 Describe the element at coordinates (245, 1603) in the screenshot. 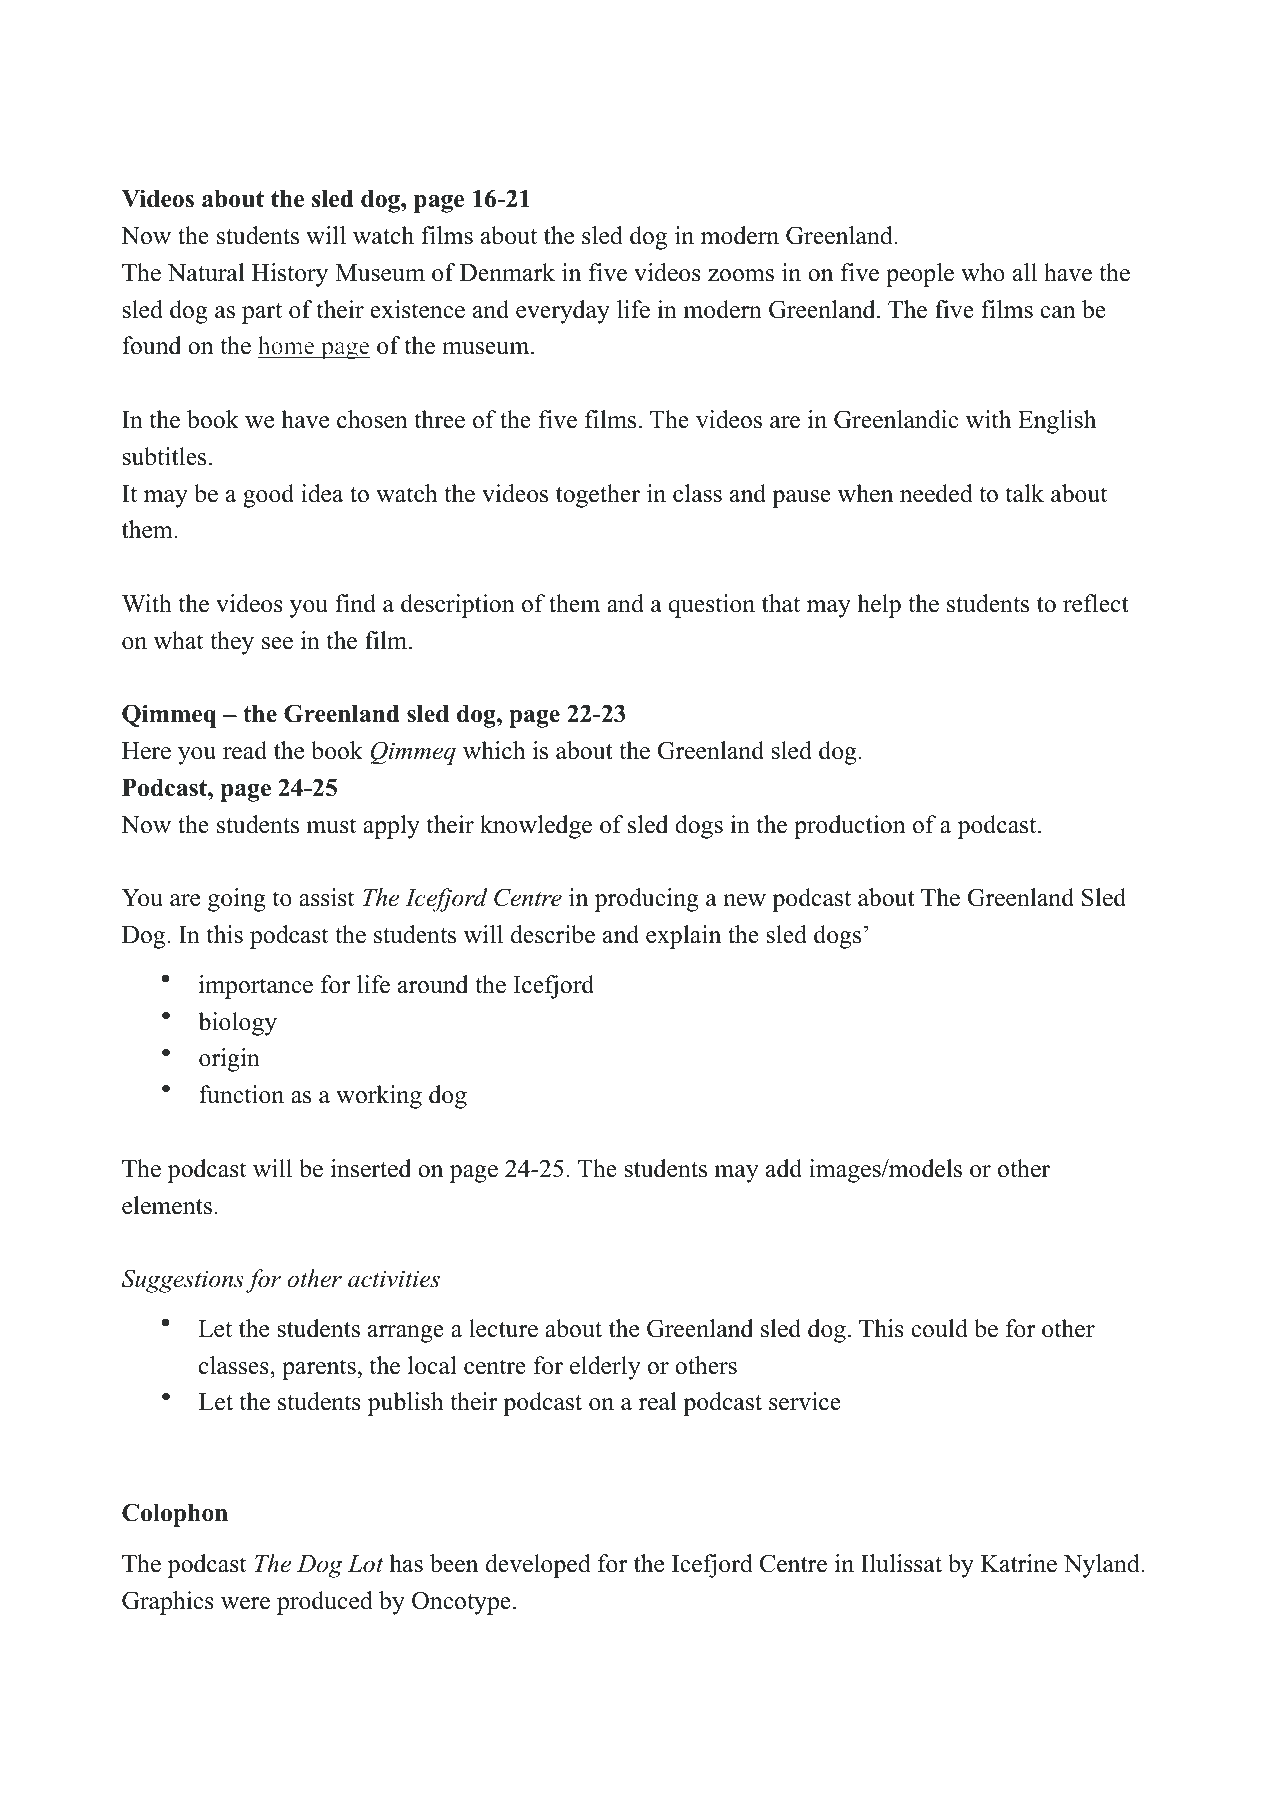

I see `were` at that location.
